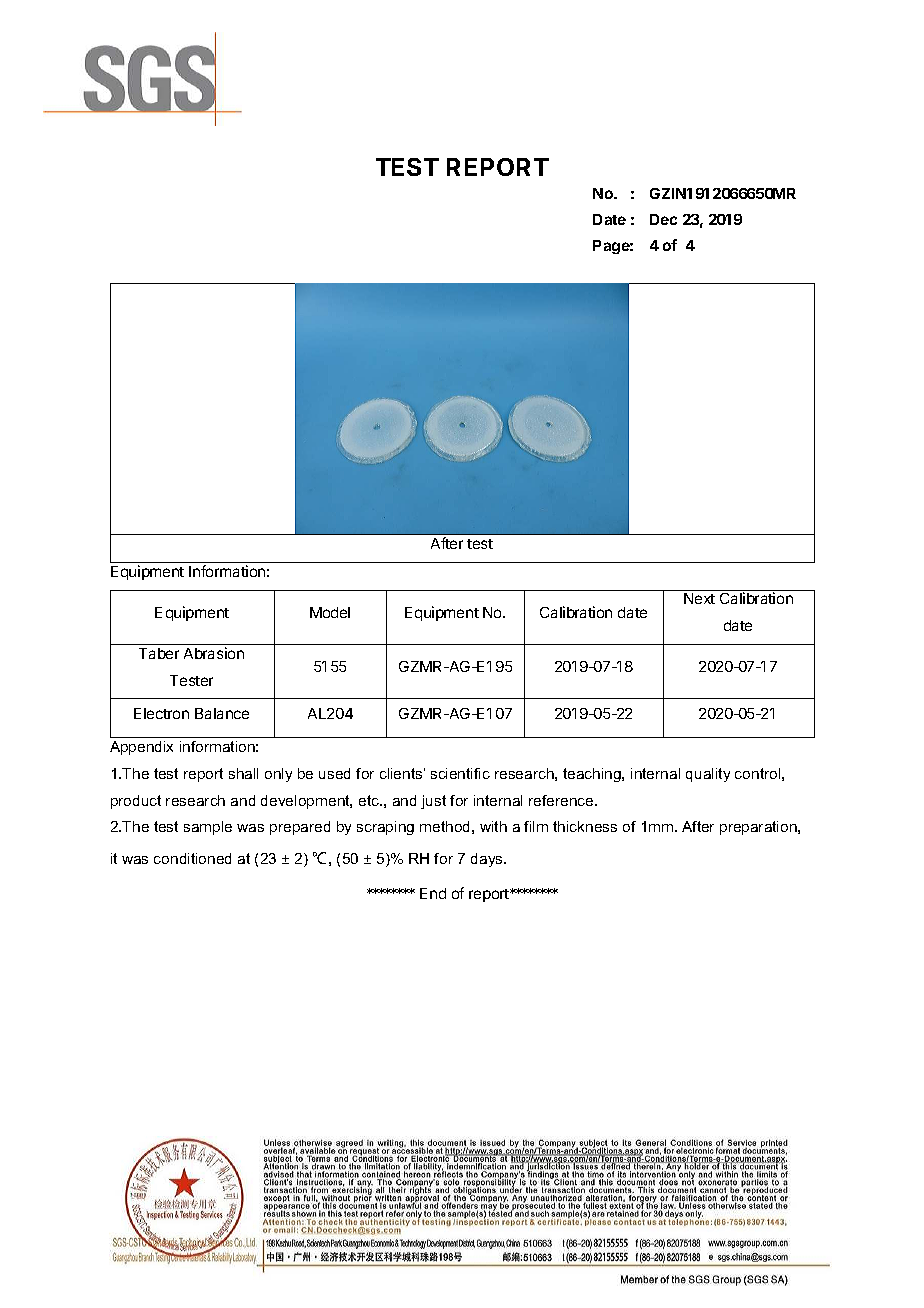 This document has height=1308, width=924. Describe the element at coordinates (214, 653) in the document. I see `Abrasion` at that location.
